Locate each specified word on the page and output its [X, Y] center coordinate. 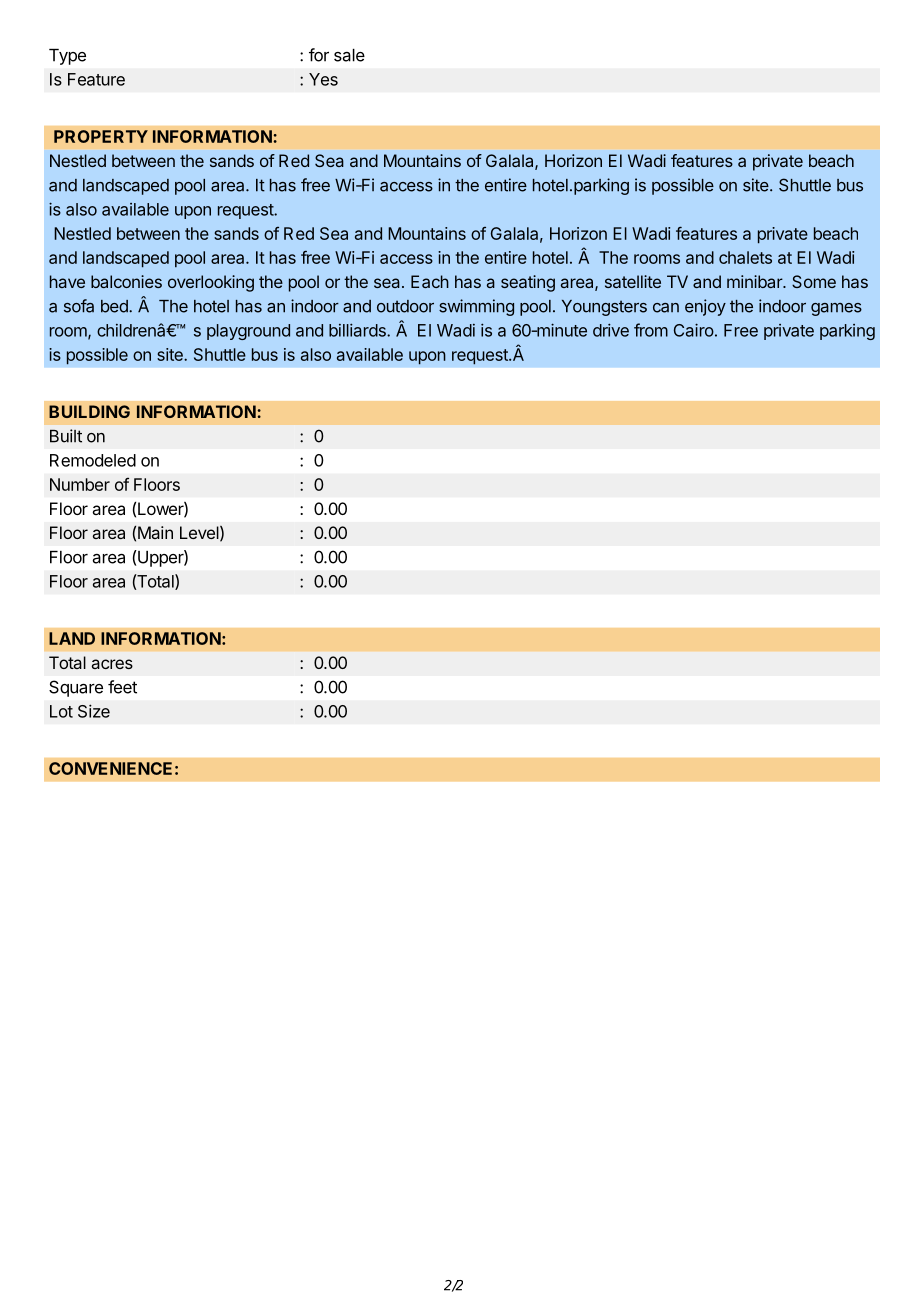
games [836, 309]
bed [115, 306]
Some [814, 281]
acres [112, 664]
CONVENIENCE [110, 768]
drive [611, 330]
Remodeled [93, 460]
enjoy [705, 307]
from [651, 330]
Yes [323, 79]
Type [67, 57]
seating [528, 283]
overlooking [211, 283]
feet [122, 687]
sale [349, 55]
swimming [476, 307]
